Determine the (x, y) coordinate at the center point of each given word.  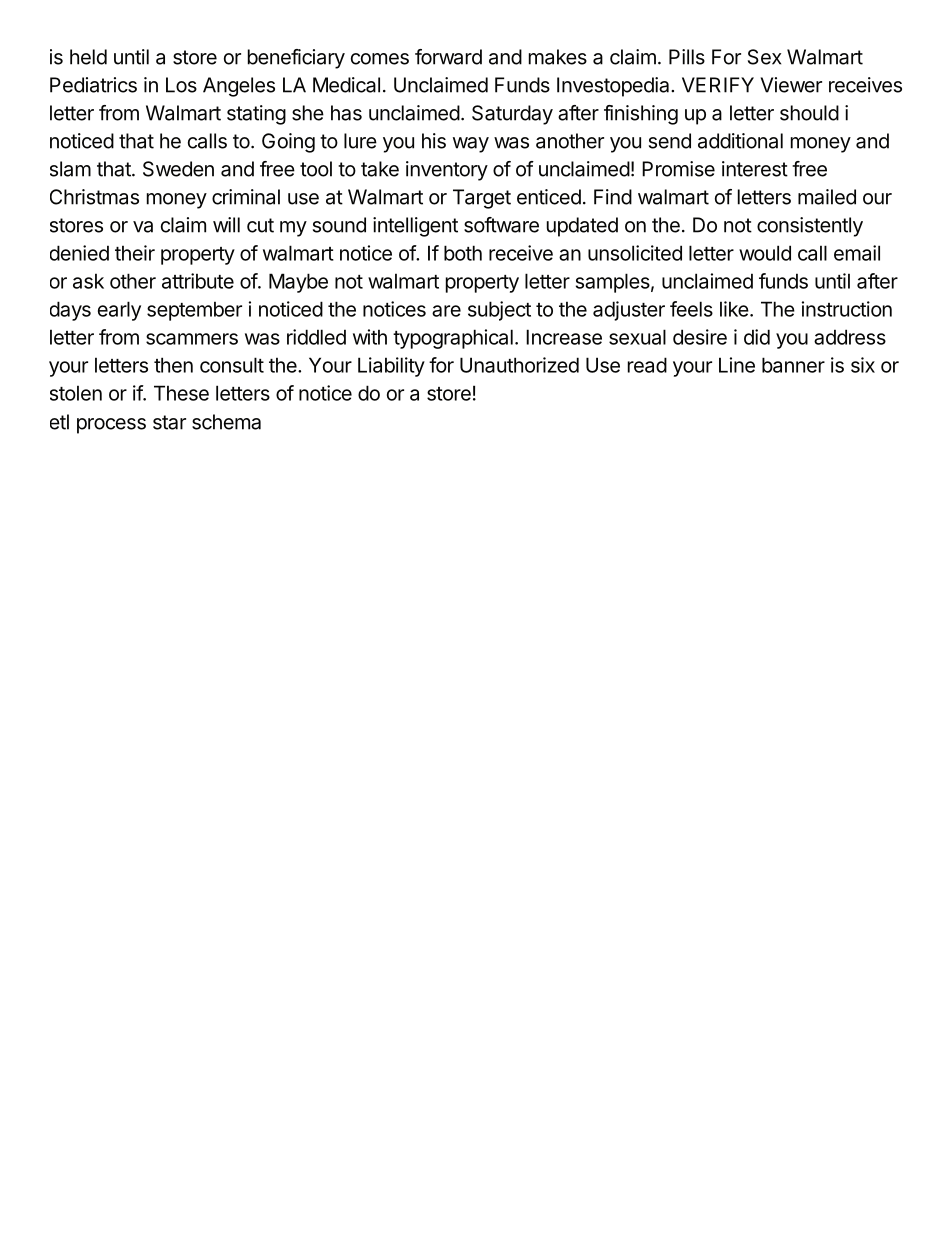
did (757, 337)
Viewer (791, 85)
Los (181, 85)
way (471, 145)
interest (755, 169)
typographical (453, 339)
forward (448, 57)
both (463, 253)
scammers (192, 339)
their (135, 253)
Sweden (178, 169)
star (169, 422)
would (765, 253)
